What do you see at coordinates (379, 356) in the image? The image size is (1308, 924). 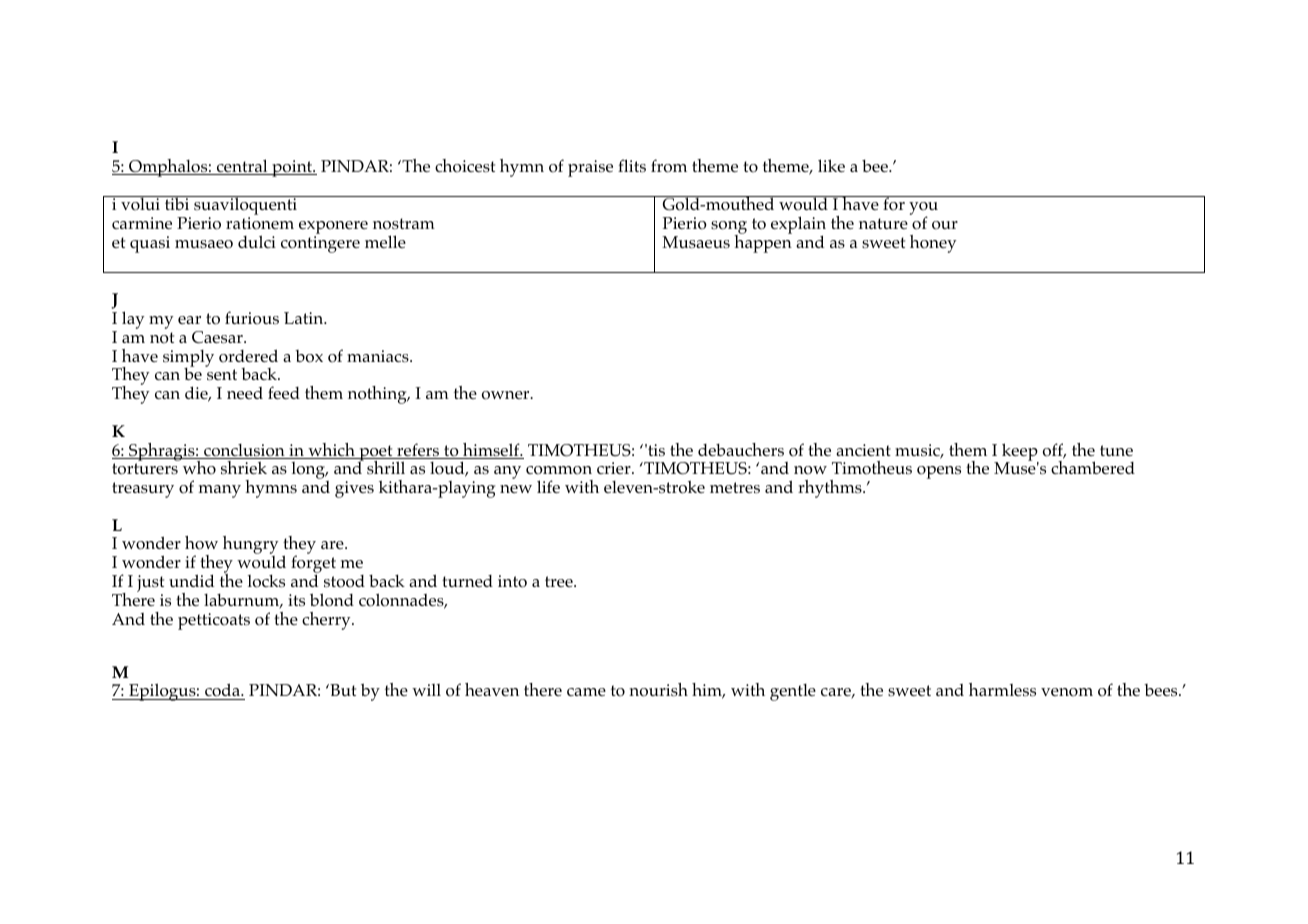 I see `maniacs` at bounding box center [379, 356].
